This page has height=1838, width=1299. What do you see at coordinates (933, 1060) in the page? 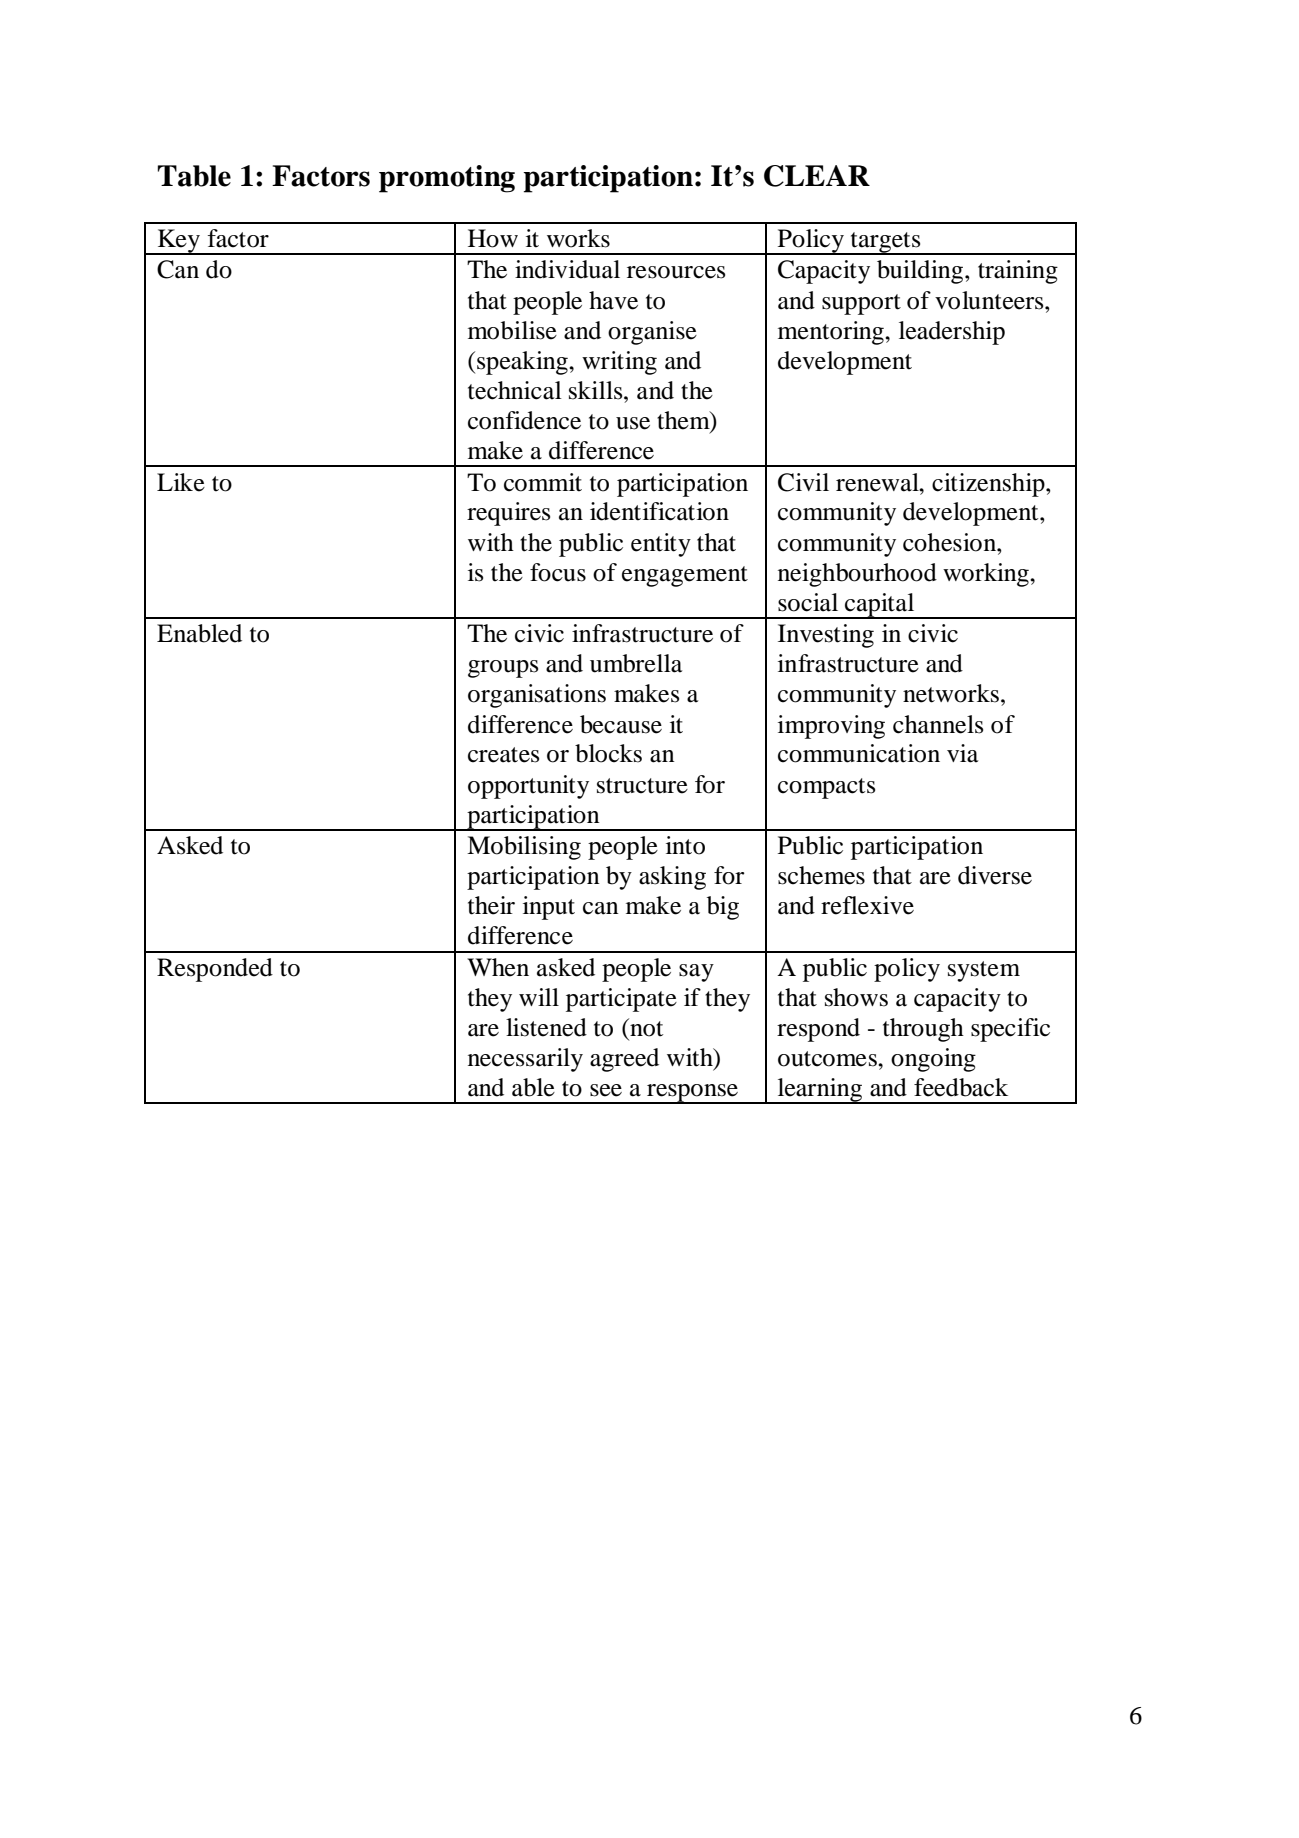
I see `ongoing` at bounding box center [933, 1060].
